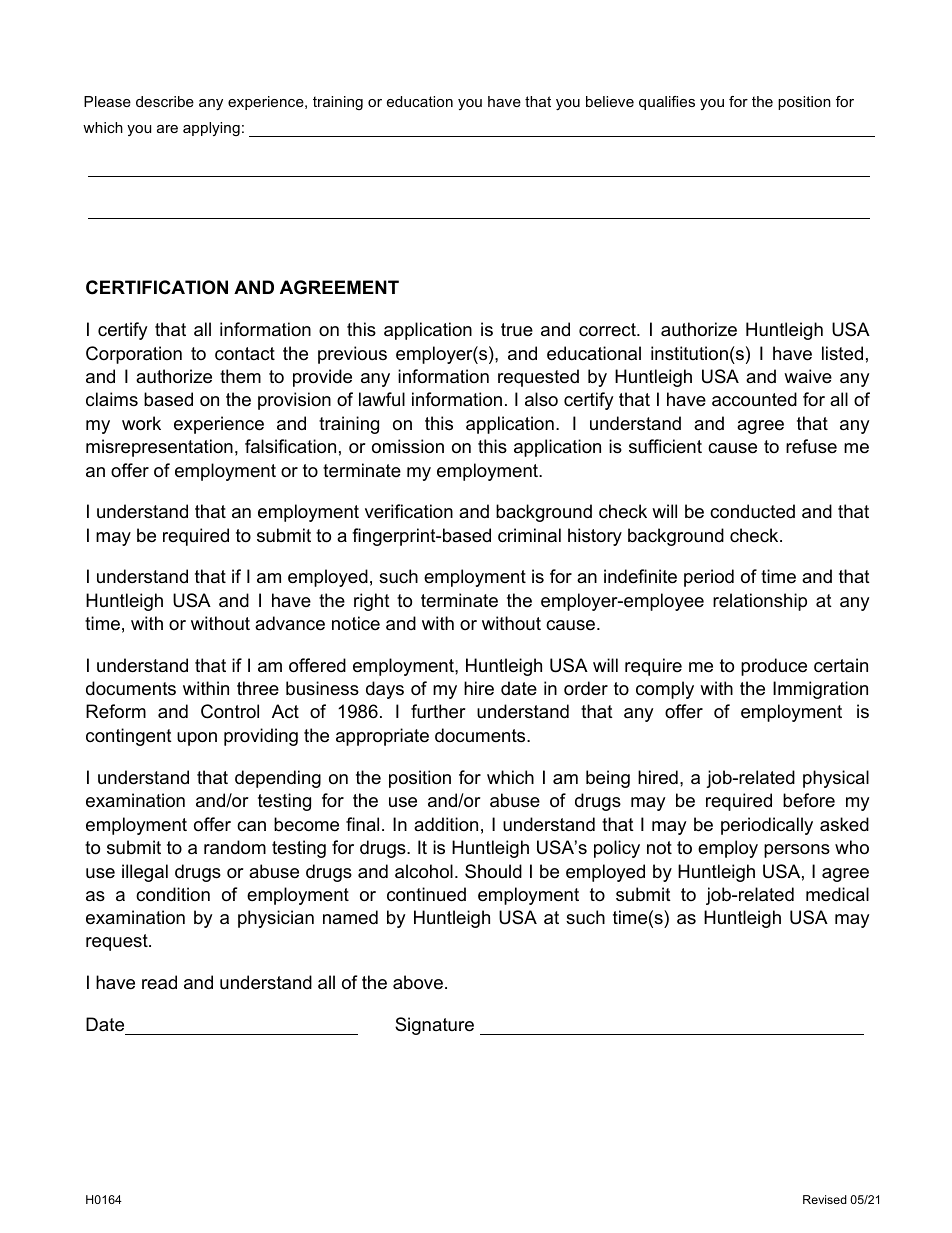  Describe the element at coordinates (610, 101) in the screenshot. I see `believe` at that location.
